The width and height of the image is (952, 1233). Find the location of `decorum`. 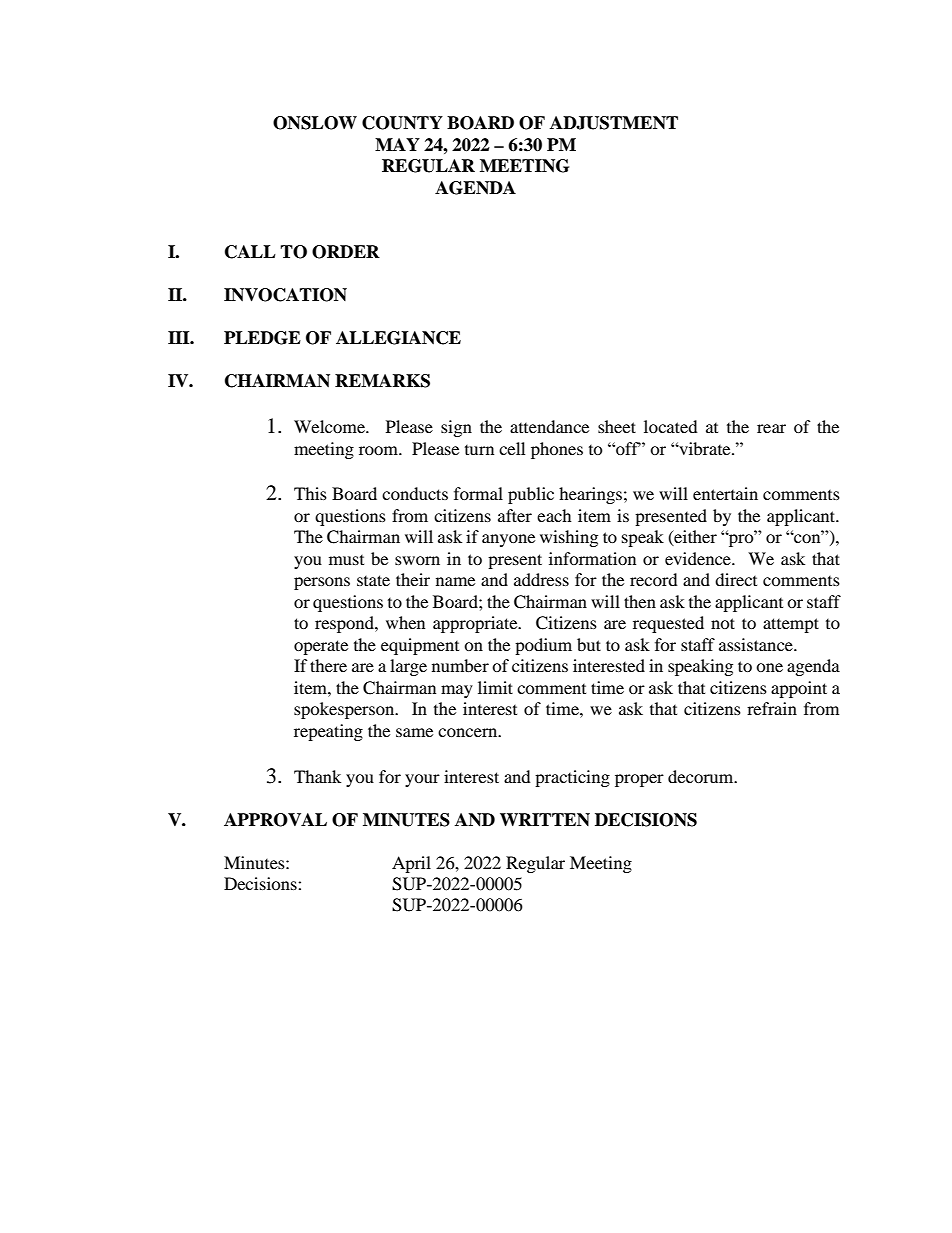

decorum is located at coordinates (702, 776).
